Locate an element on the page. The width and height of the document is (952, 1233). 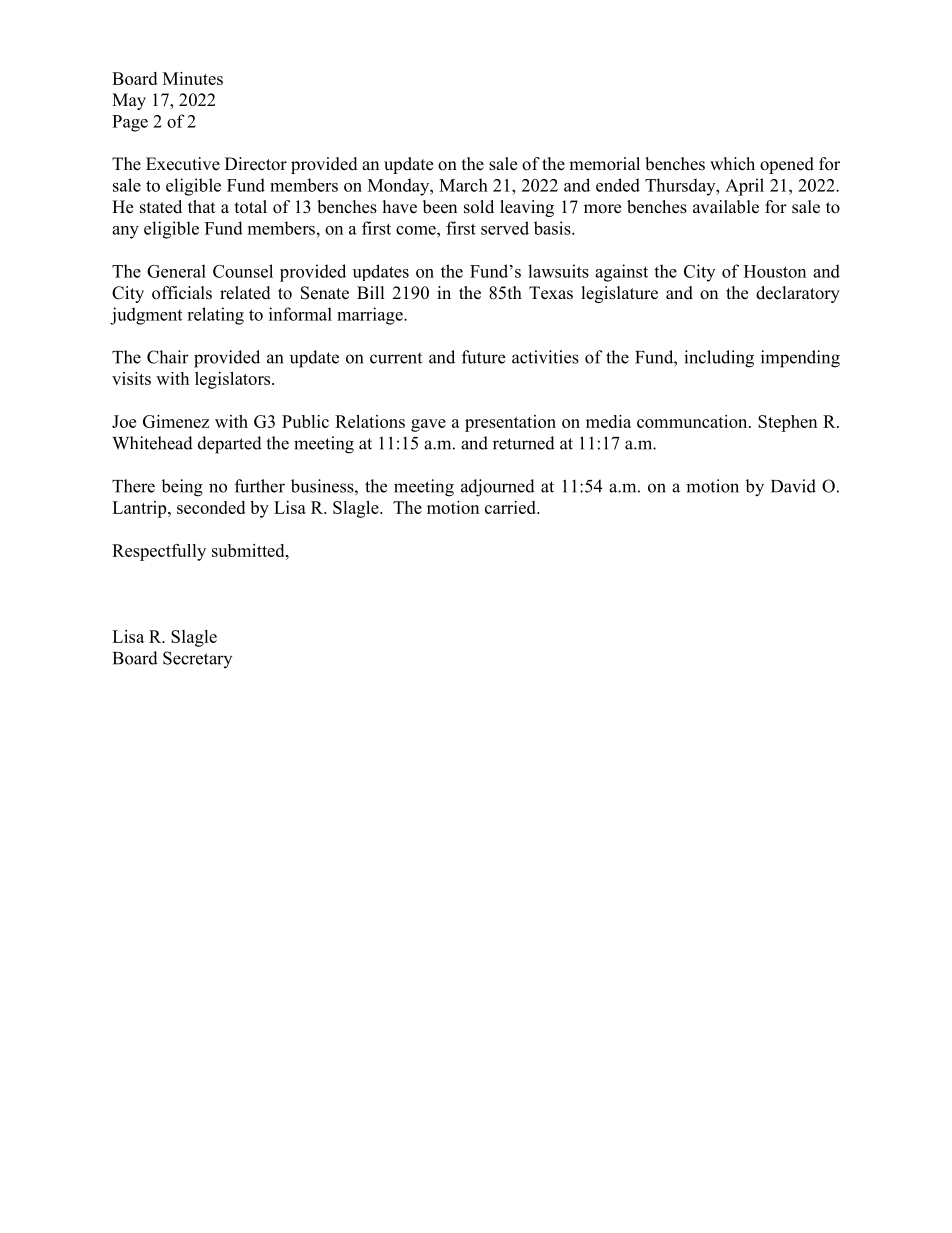
General is located at coordinates (176, 271).
